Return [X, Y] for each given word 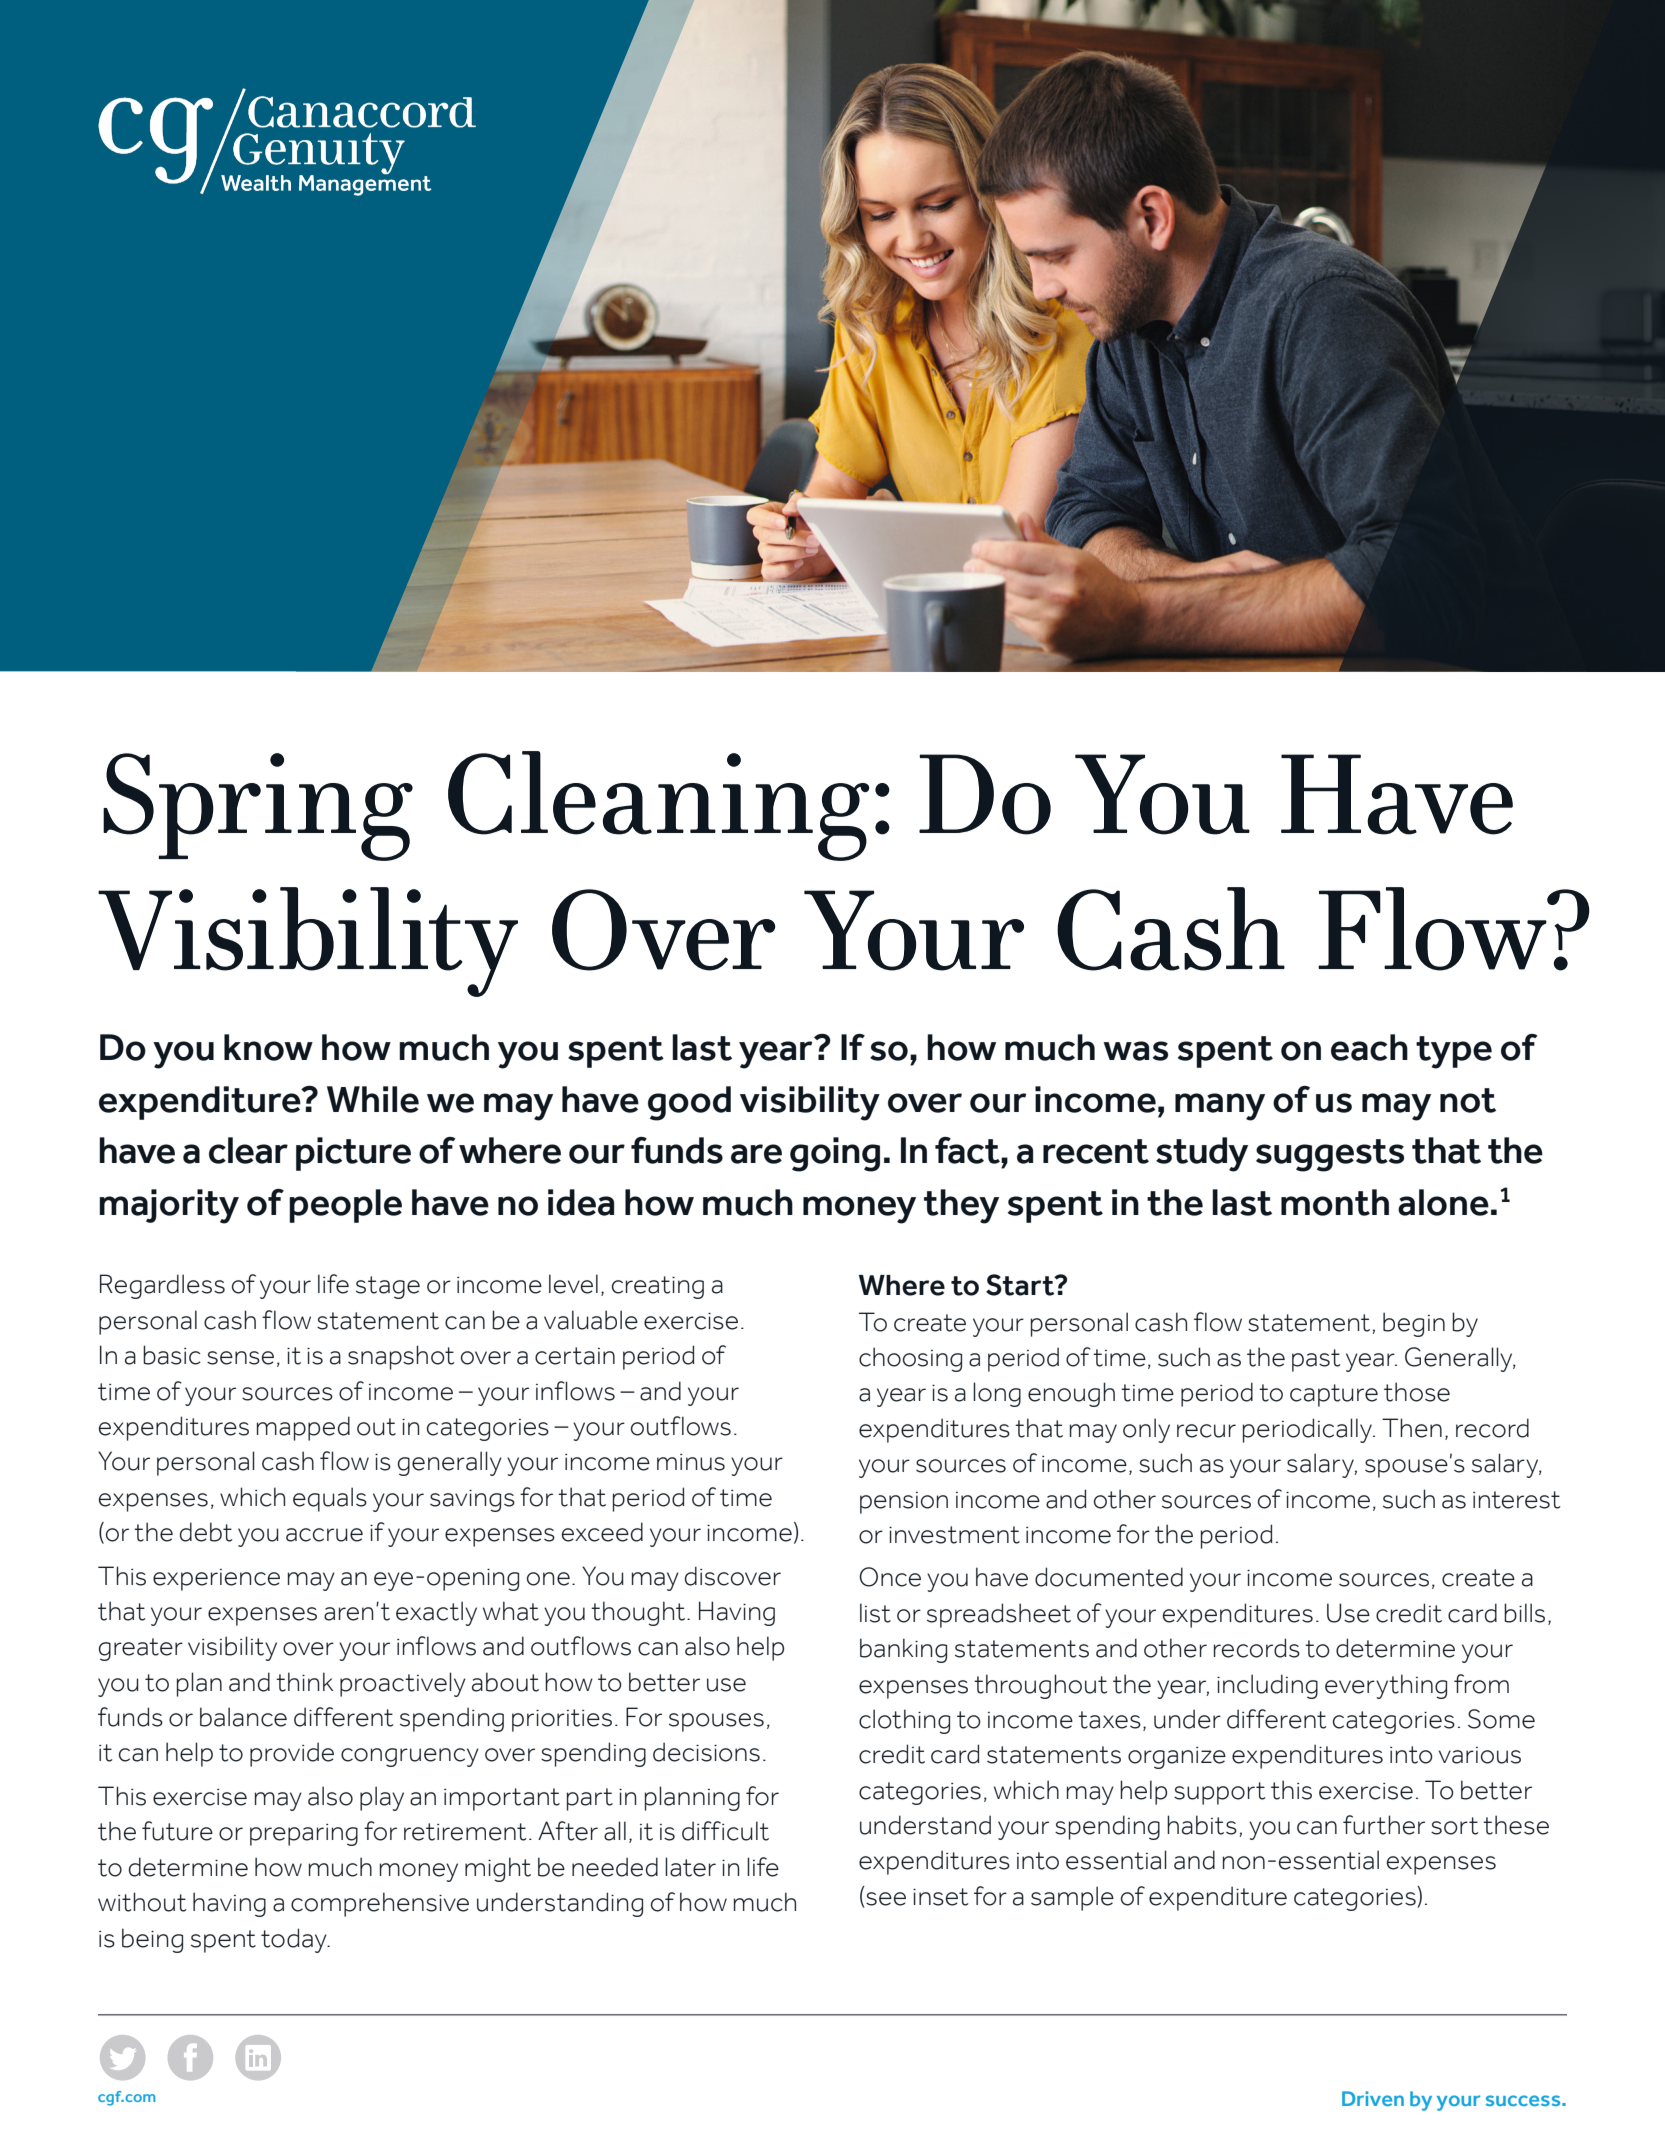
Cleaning [658, 806]
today [295, 1940]
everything [1386, 1686]
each [1369, 1047]
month [1335, 1202]
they [961, 1206]
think [304, 1682]
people [345, 1206]
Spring [258, 807]
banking [903, 1650]
